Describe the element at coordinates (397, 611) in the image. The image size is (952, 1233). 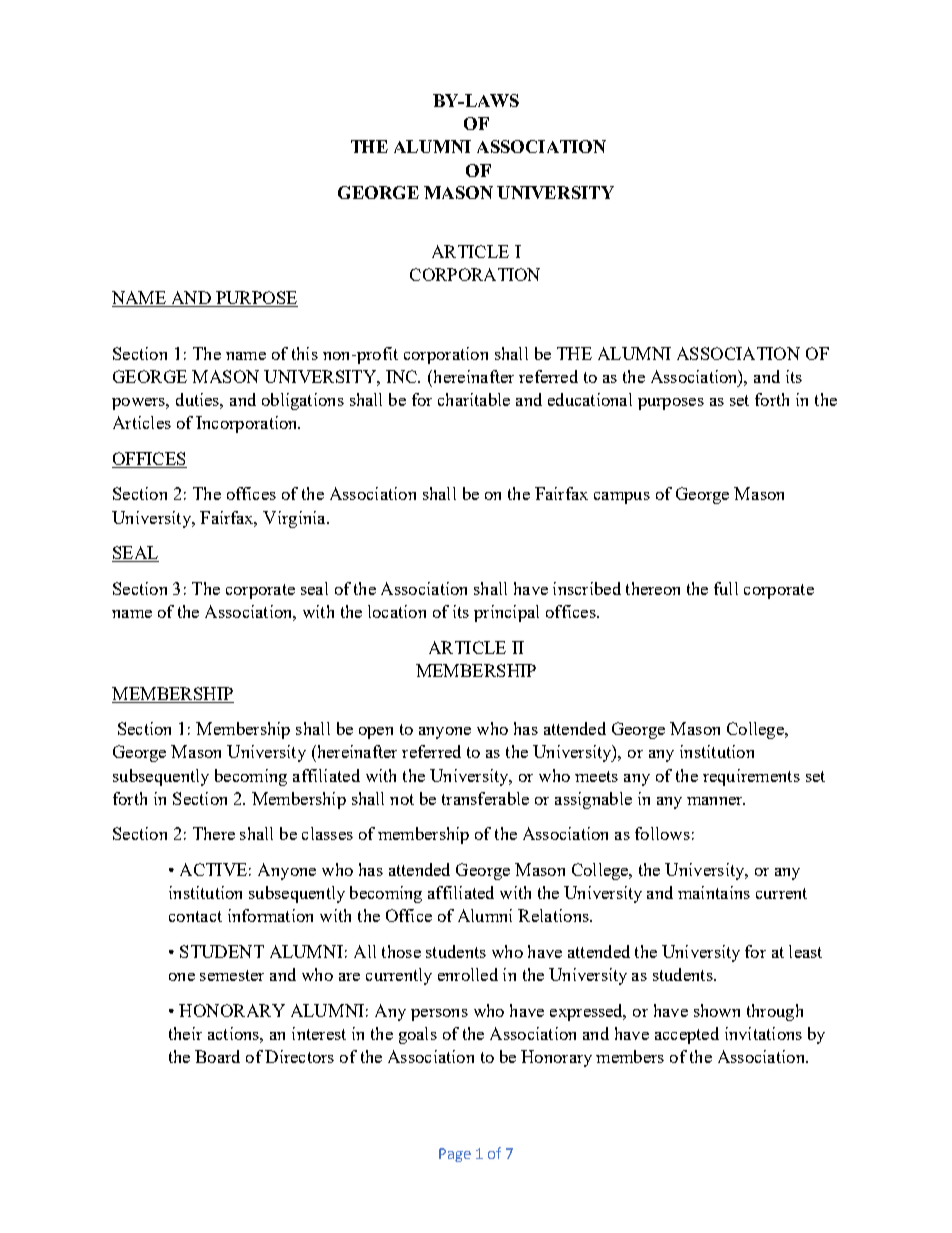
I see `location` at that location.
